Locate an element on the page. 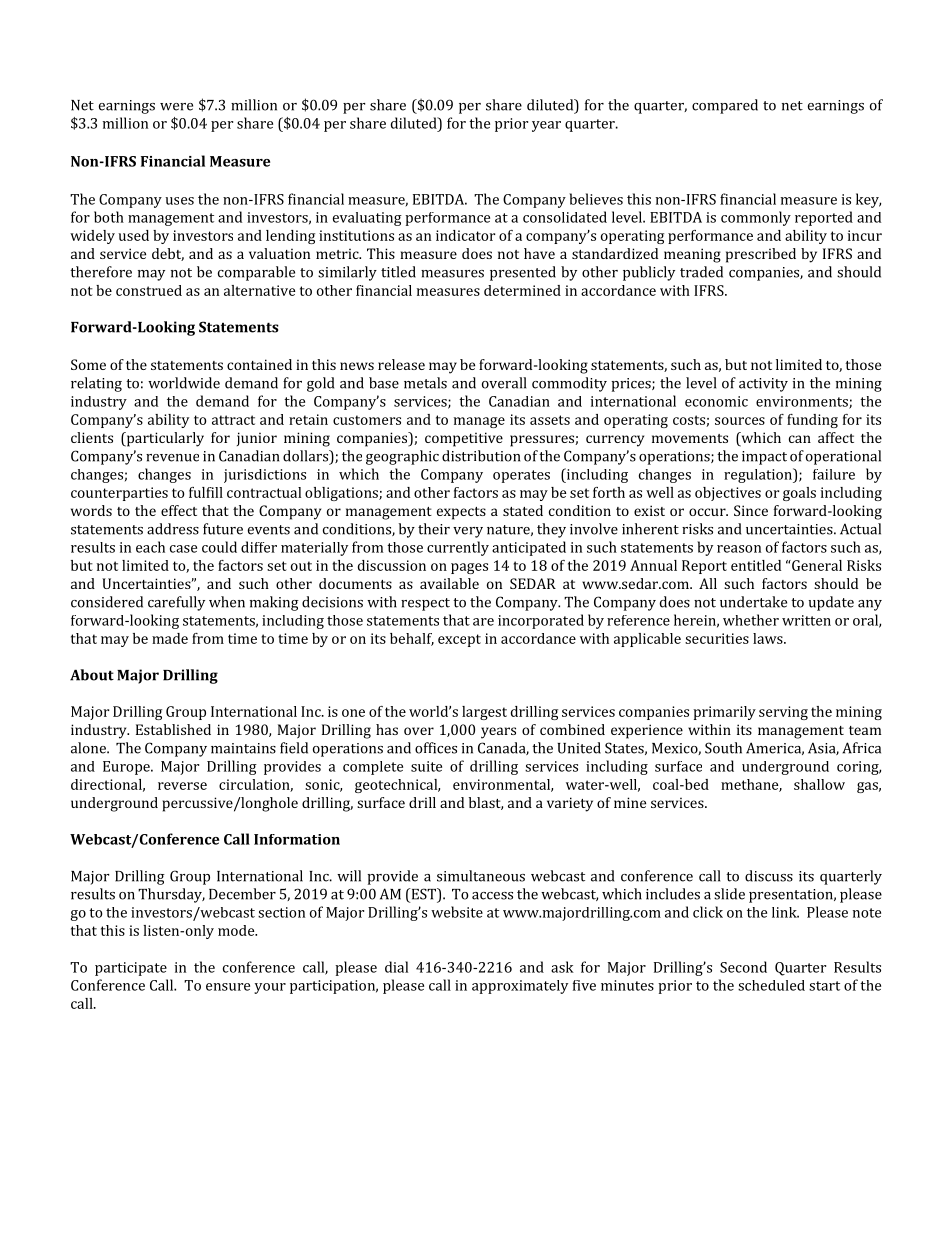 The image size is (952, 1233). Second is located at coordinates (743, 967).
